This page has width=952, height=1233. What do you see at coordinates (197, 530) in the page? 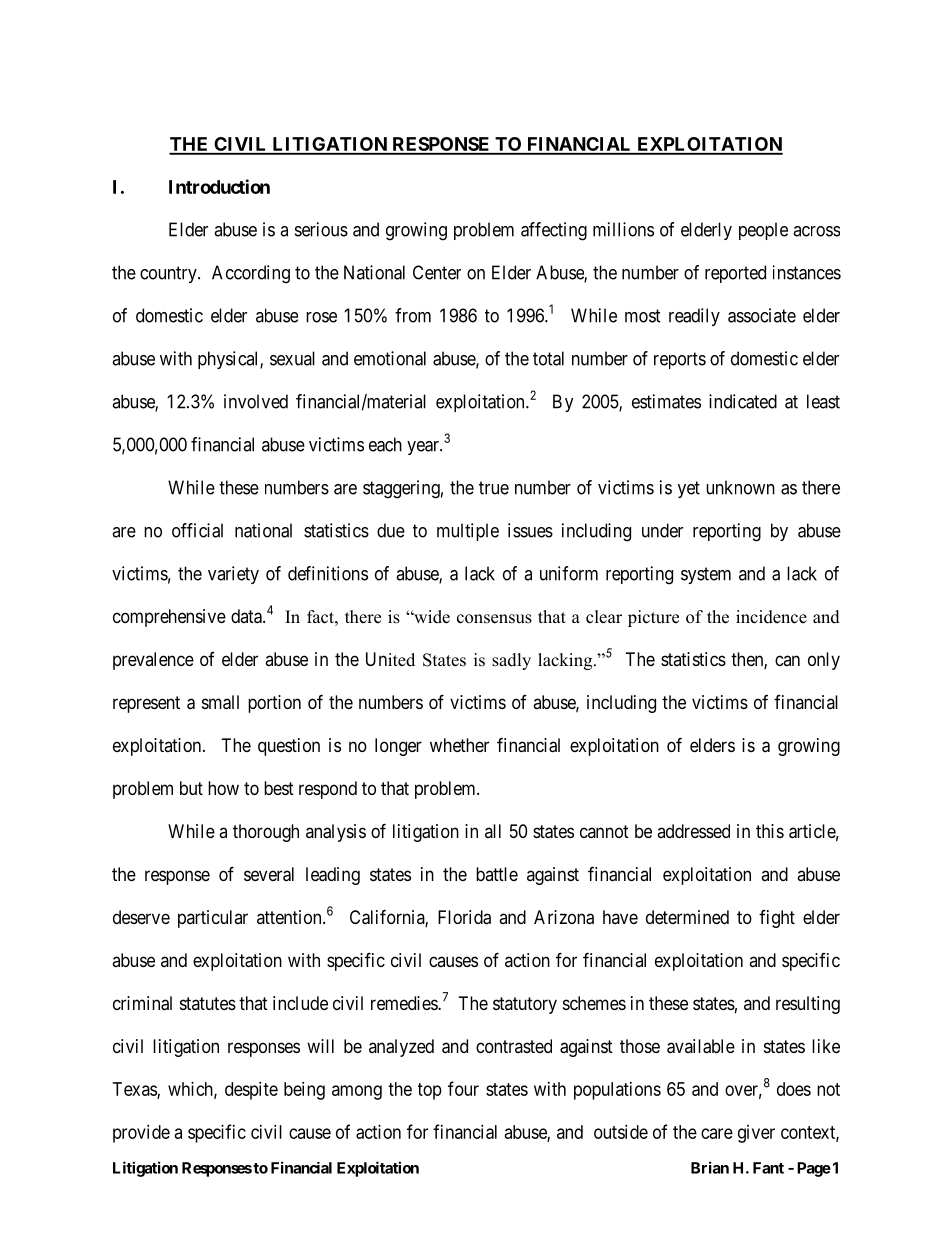
I see `official` at bounding box center [197, 530].
